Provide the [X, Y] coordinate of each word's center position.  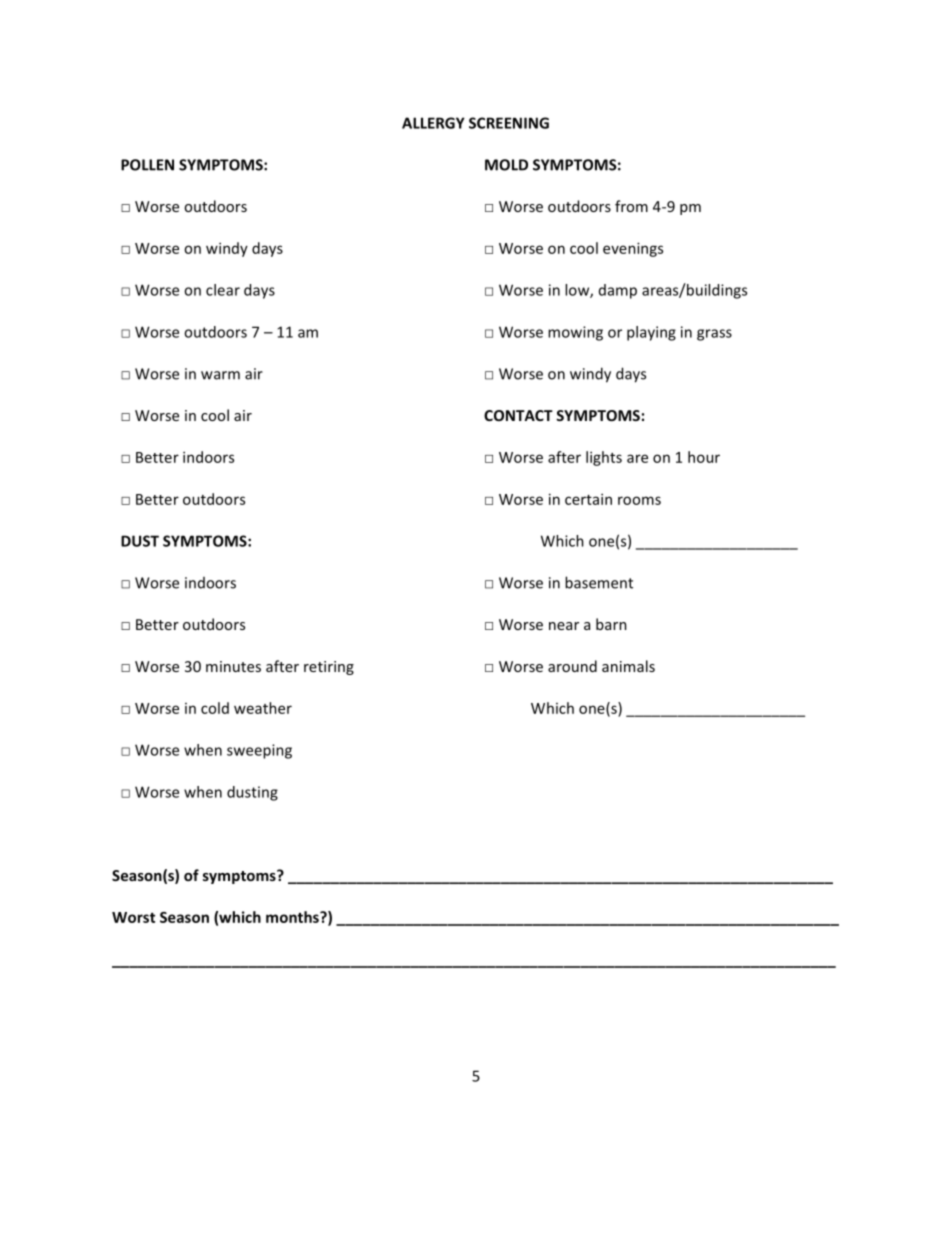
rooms [639, 500]
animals [628, 666]
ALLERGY [433, 123]
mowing [575, 333]
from [631, 206]
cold [215, 708]
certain [588, 499]
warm [220, 375]
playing [651, 333]
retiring [329, 668]
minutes [233, 666]
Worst [133, 917]
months [293, 917]
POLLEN [147, 165]
